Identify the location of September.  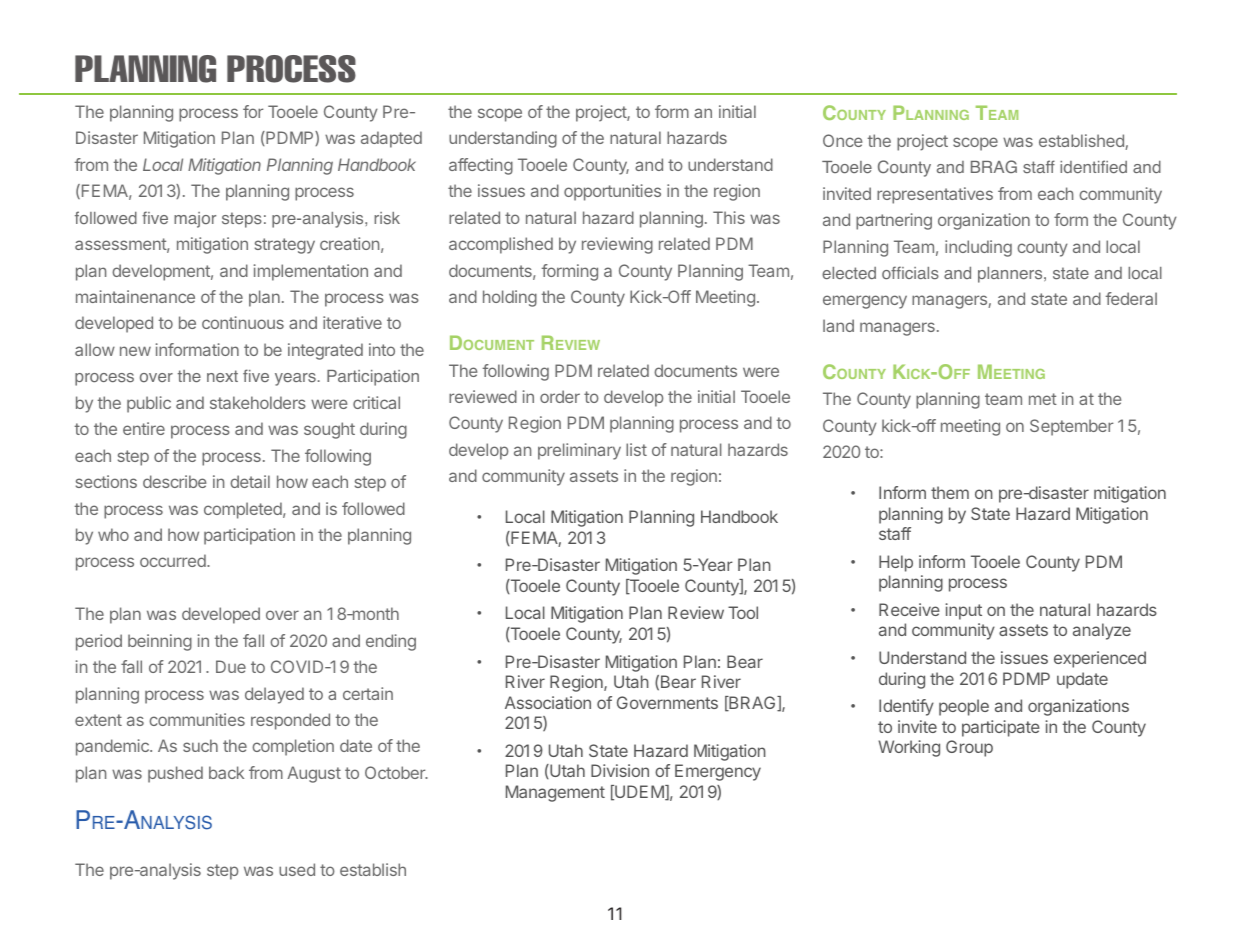
(1071, 427).
